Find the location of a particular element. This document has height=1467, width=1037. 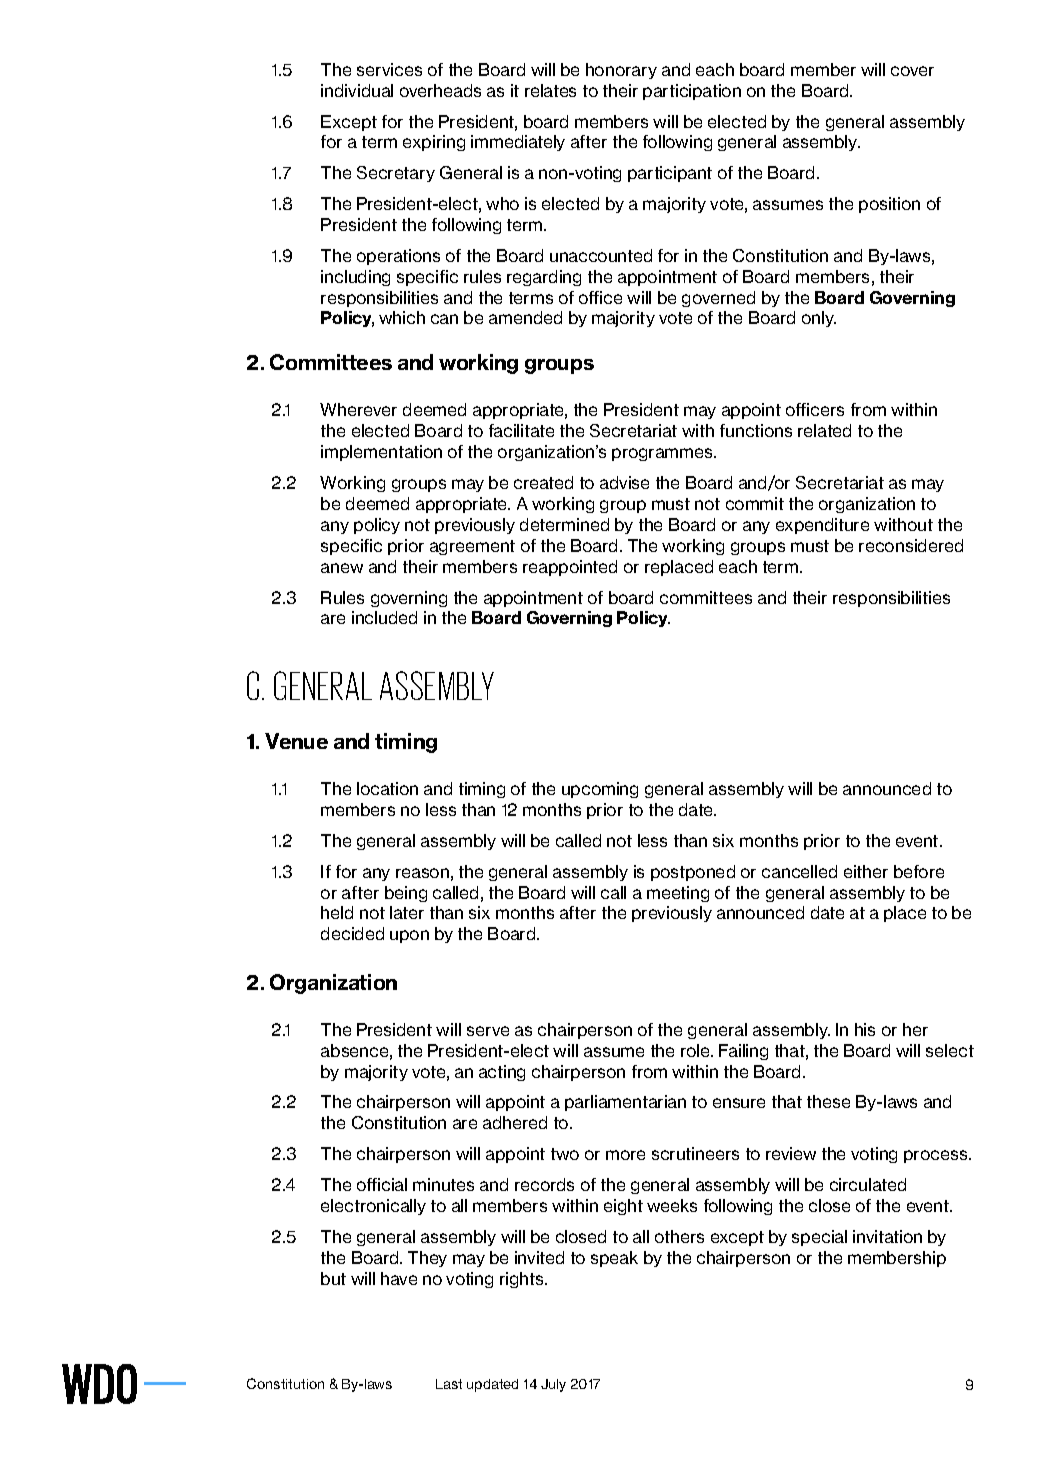

either is located at coordinates (866, 871).
